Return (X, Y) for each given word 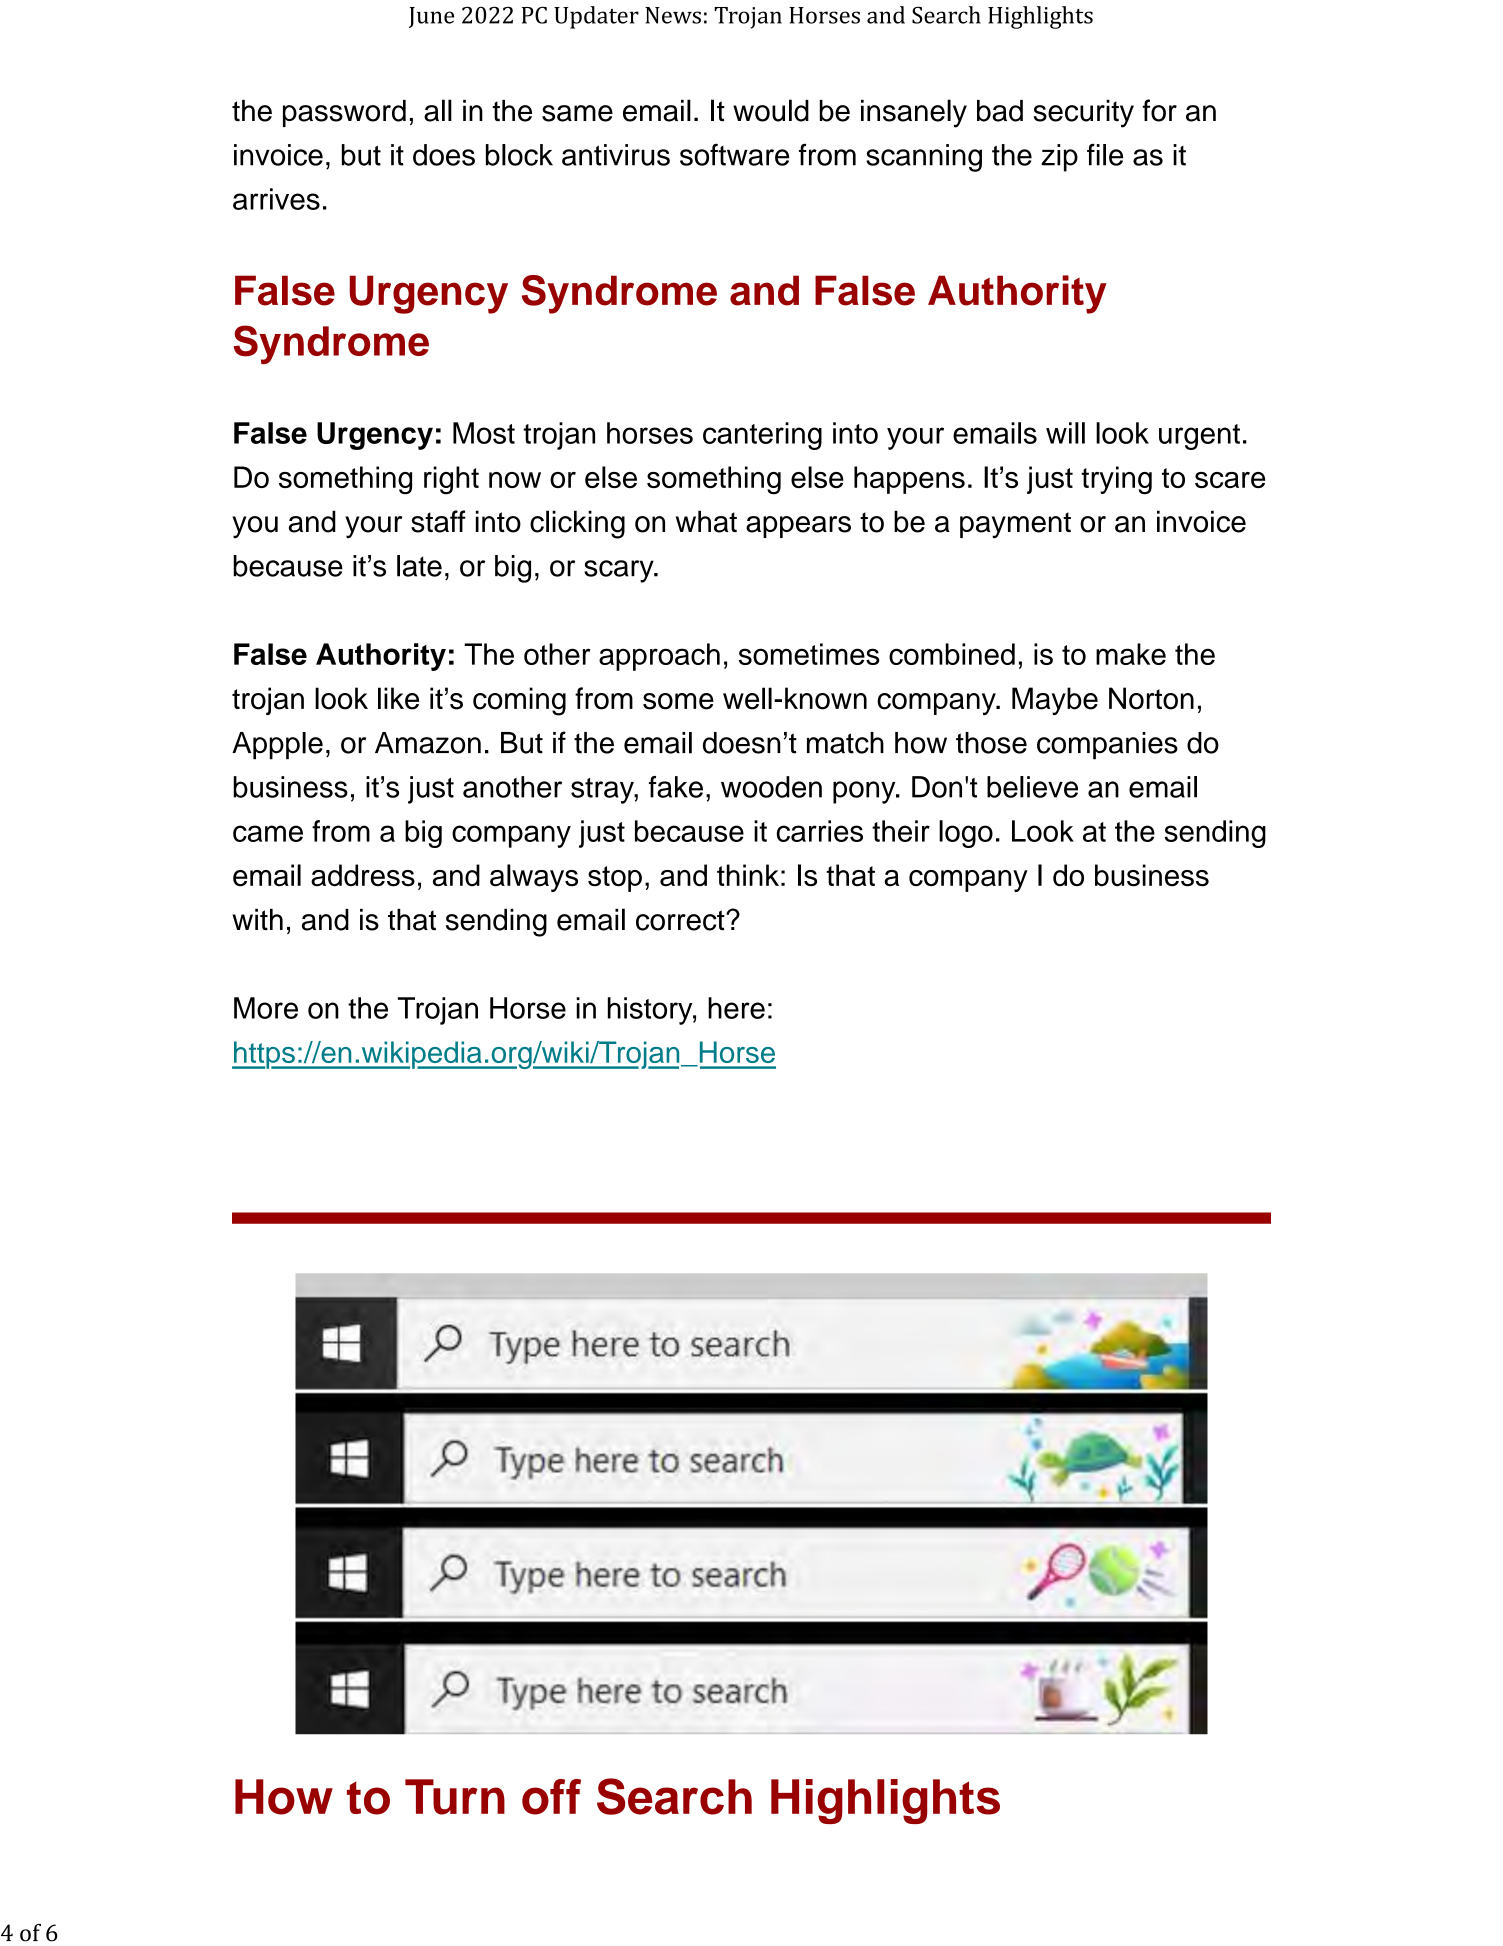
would (771, 110)
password (344, 113)
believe (1032, 787)
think (748, 875)
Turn (455, 1797)
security (1084, 114)
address (363, 875)
